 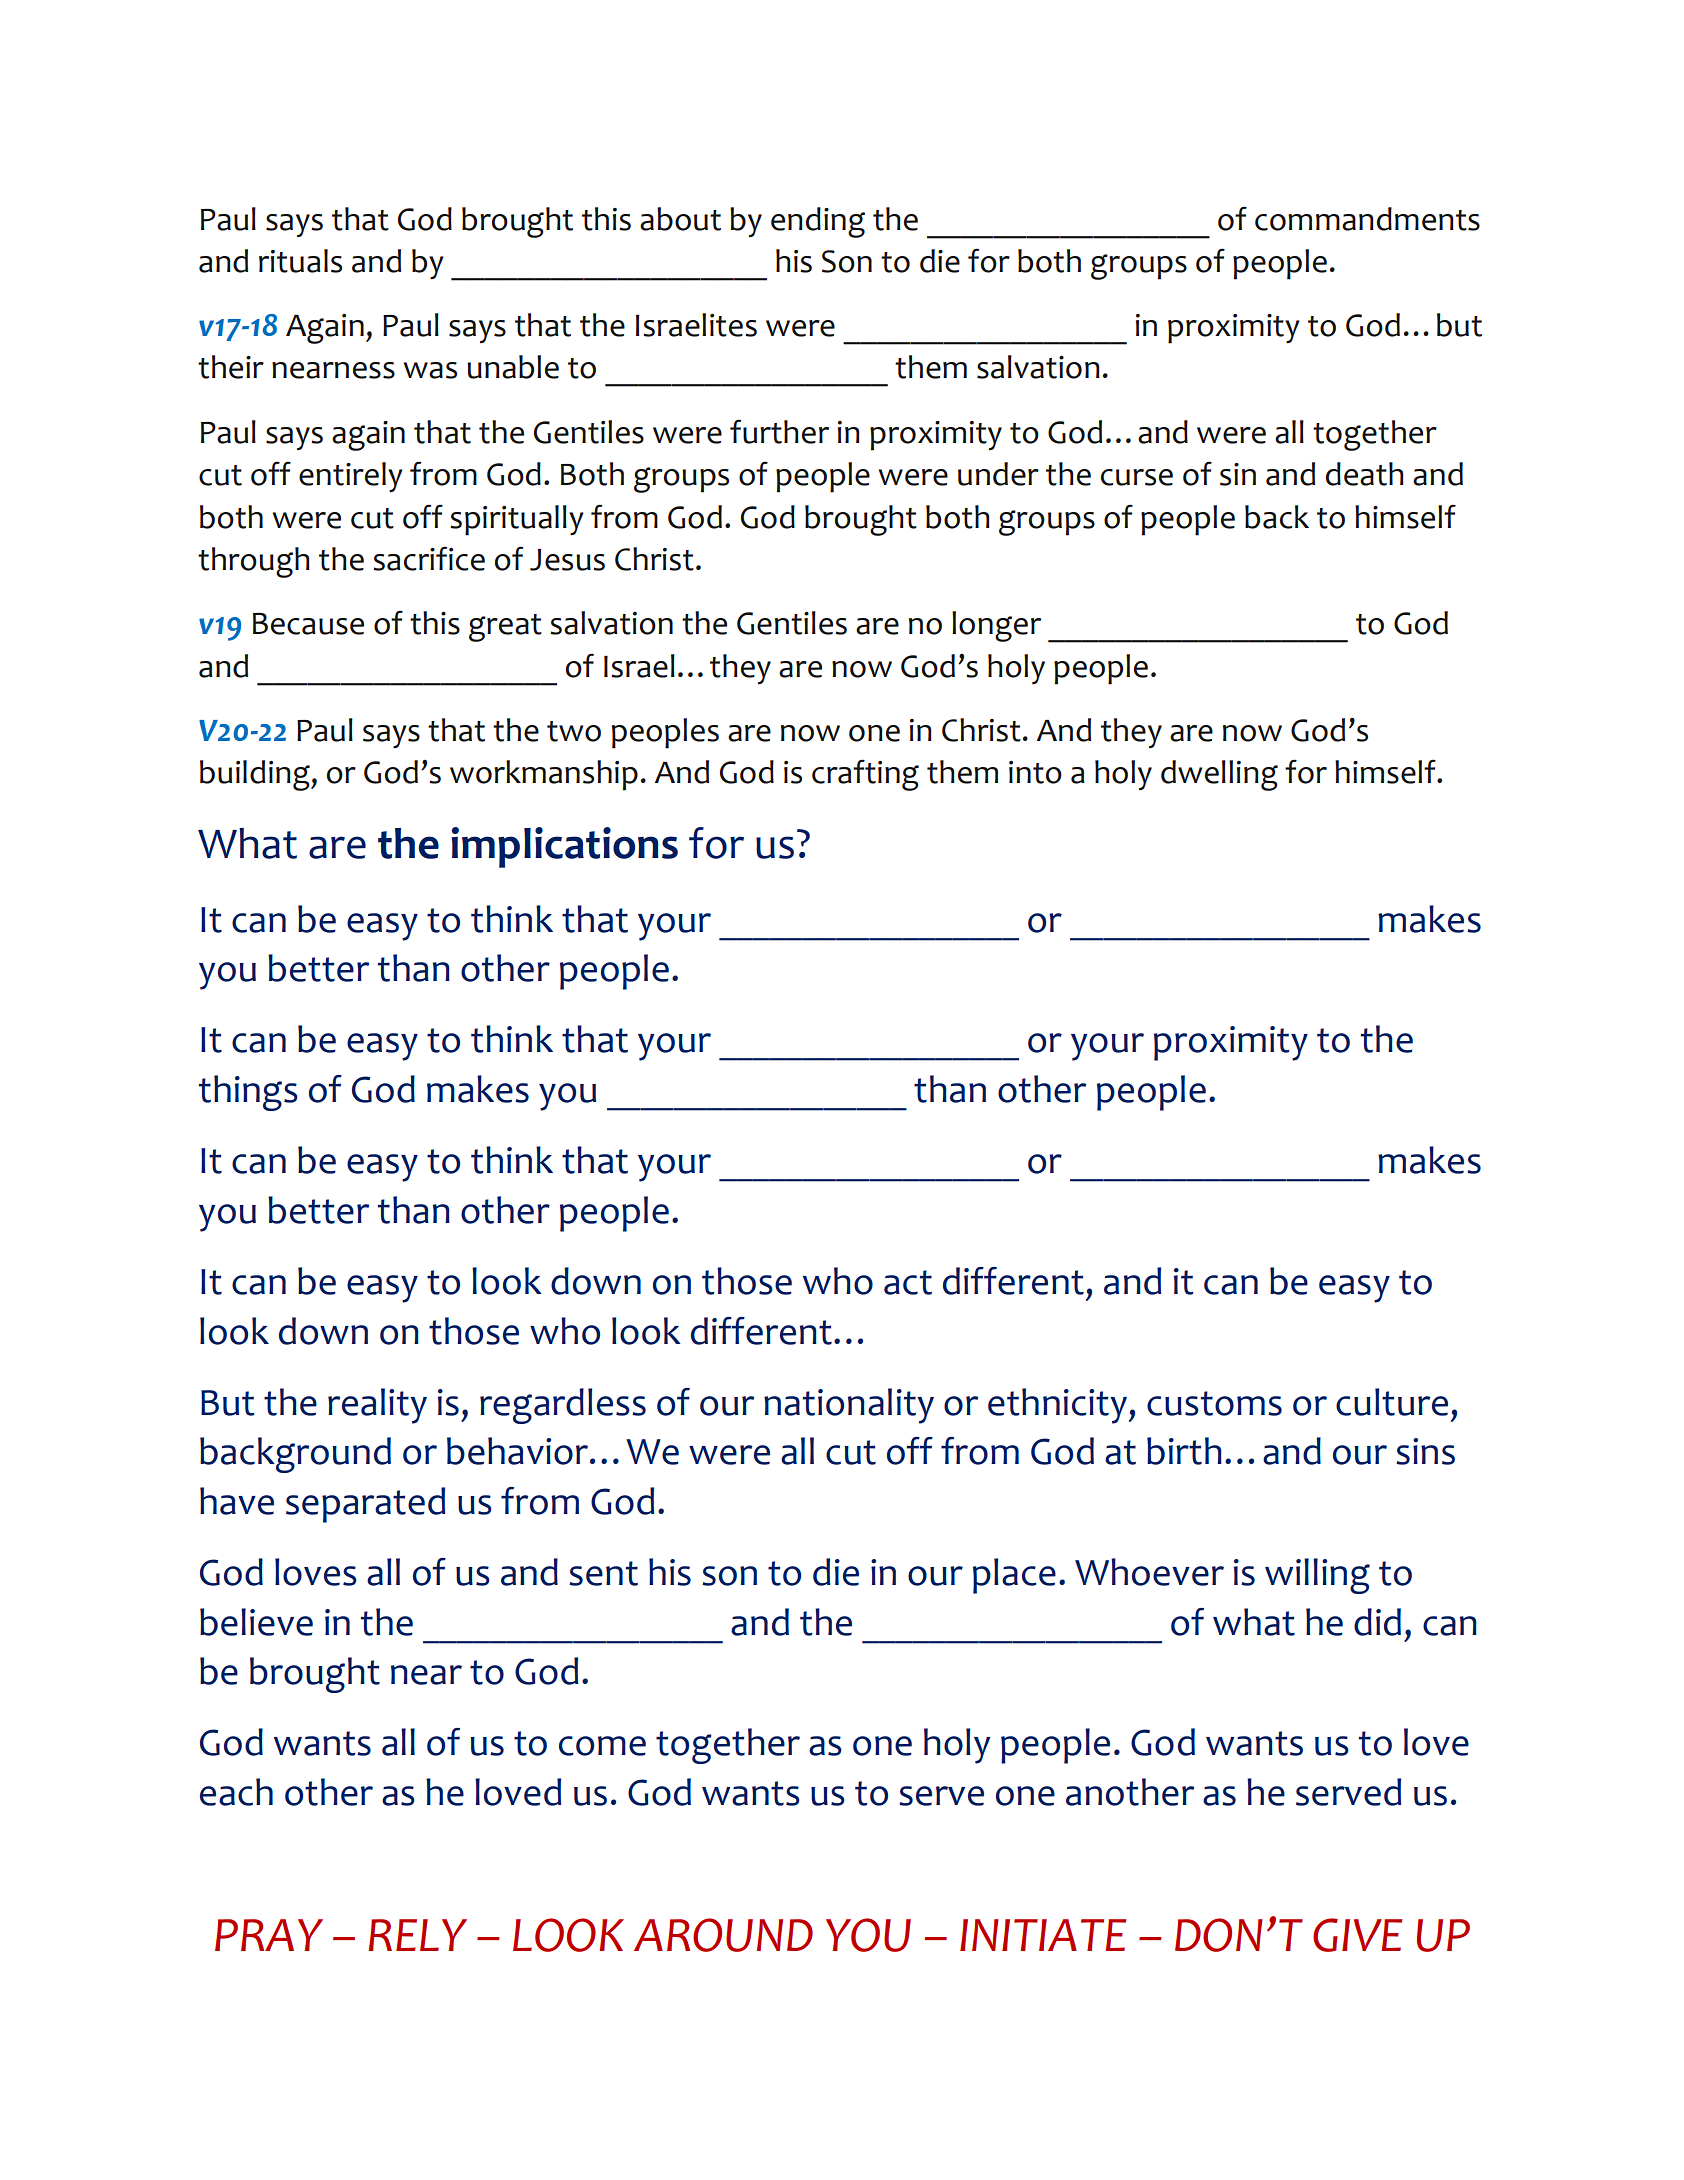 I want to click on PRAY, so click(x=269, y=1935).
